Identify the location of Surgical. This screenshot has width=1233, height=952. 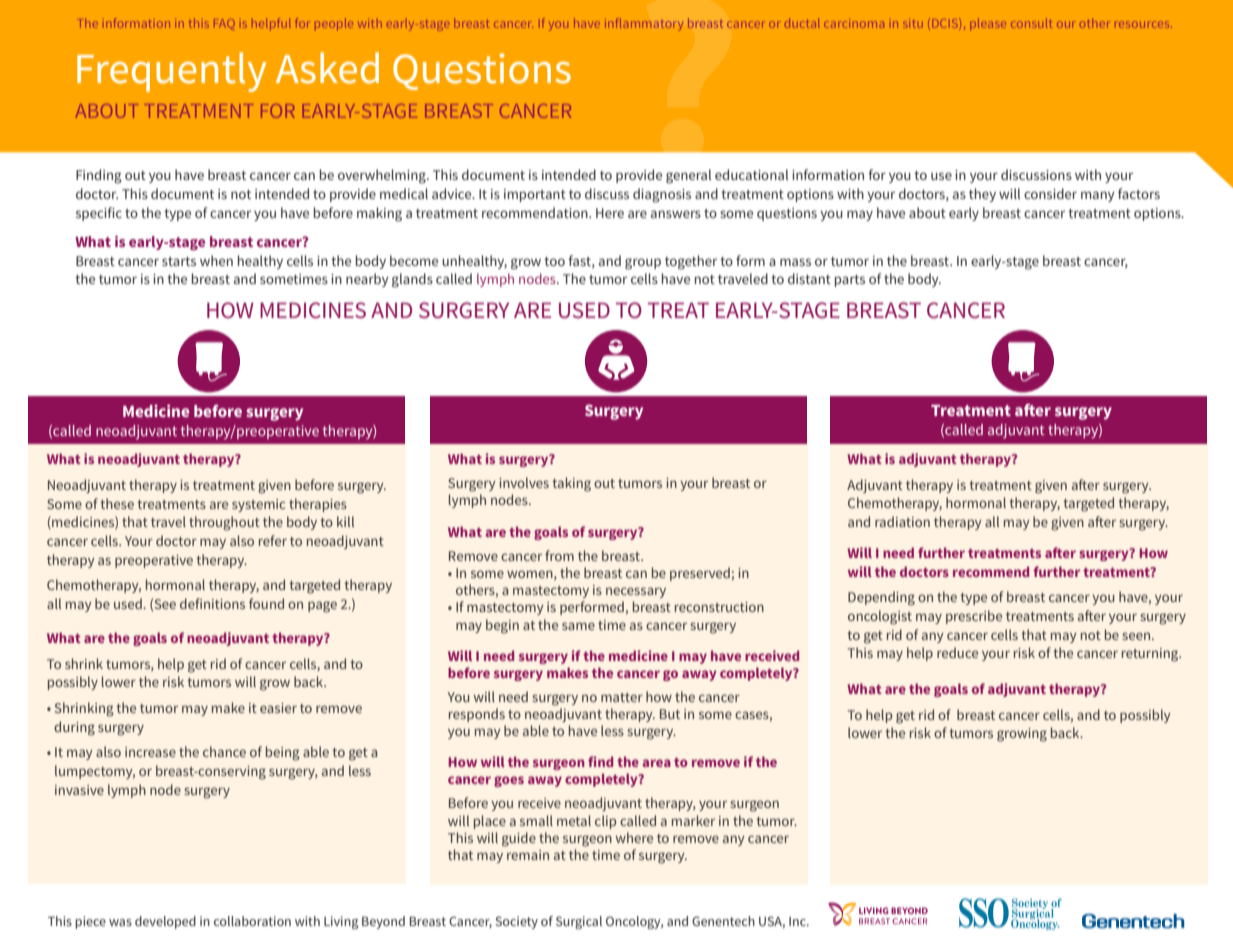
(579, 922).
